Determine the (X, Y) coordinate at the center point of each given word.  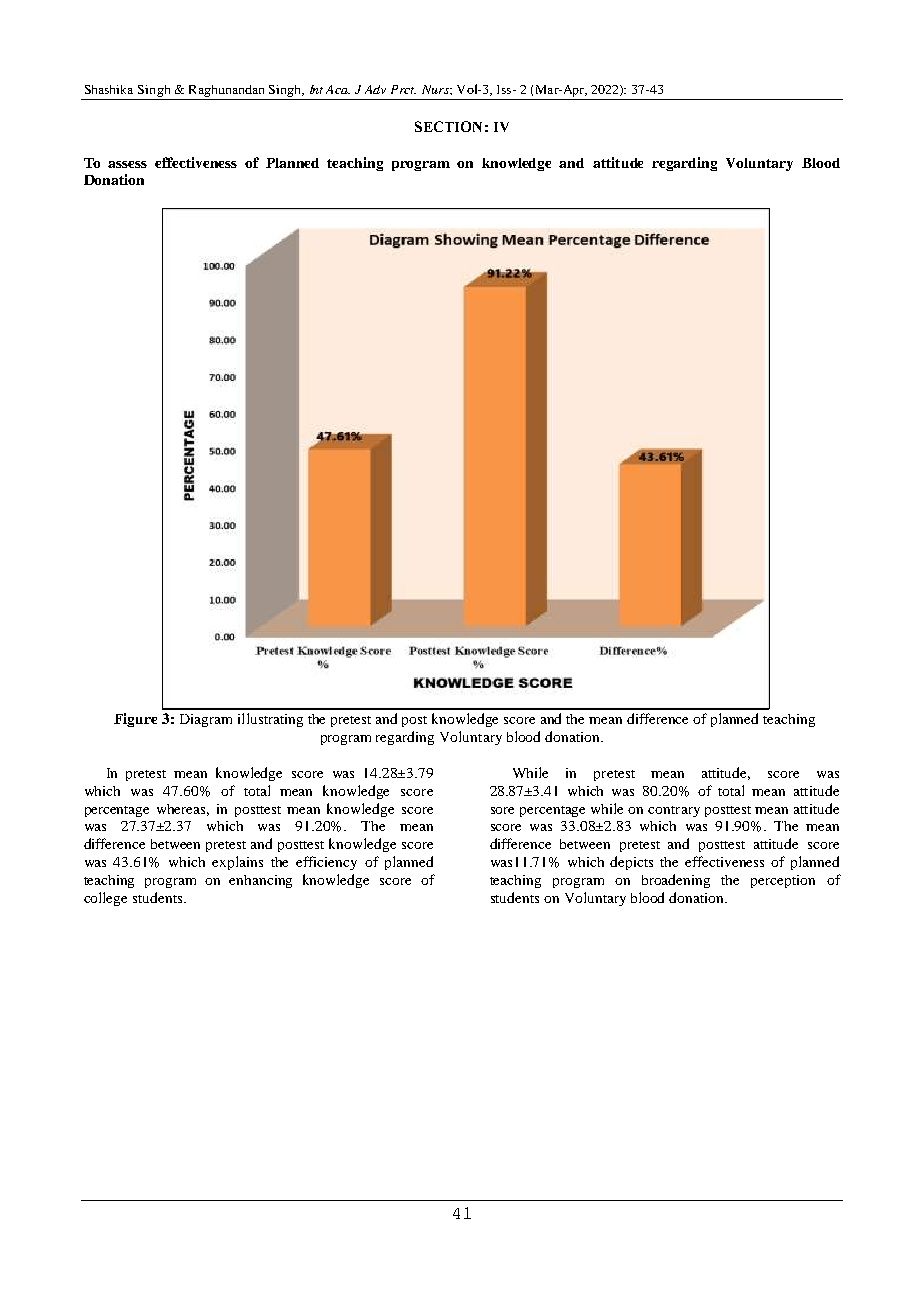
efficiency (326, 863)
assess (127, 164)
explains (237, 863)
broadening (676, 881)
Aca (338, 89)
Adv (375, 89)
